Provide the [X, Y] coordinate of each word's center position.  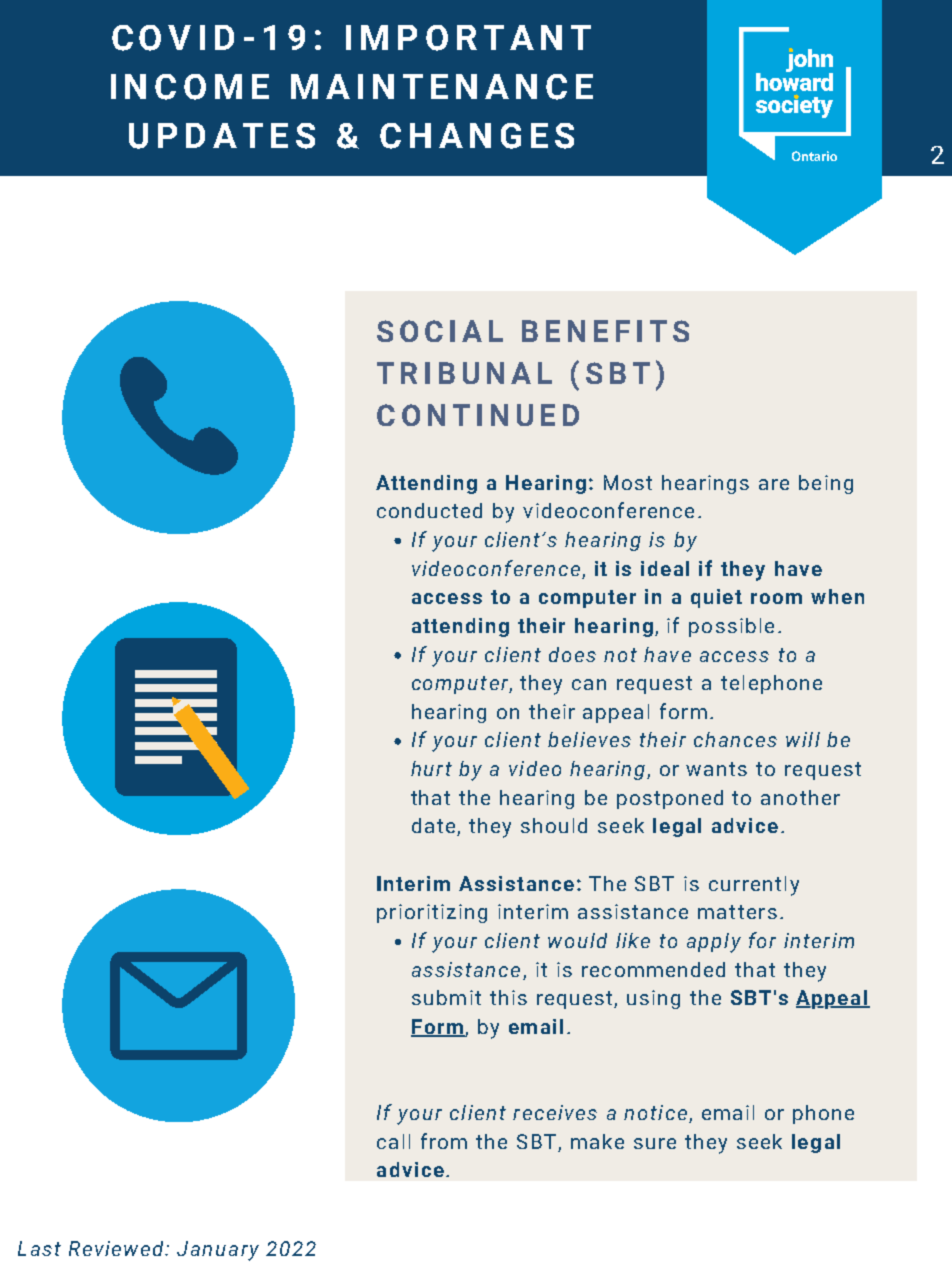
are [774, 484]
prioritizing [432, 913]
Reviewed [118, 1248]
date [435, 827]
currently [754, 886]
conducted [429, 510]
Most [628, 482]
